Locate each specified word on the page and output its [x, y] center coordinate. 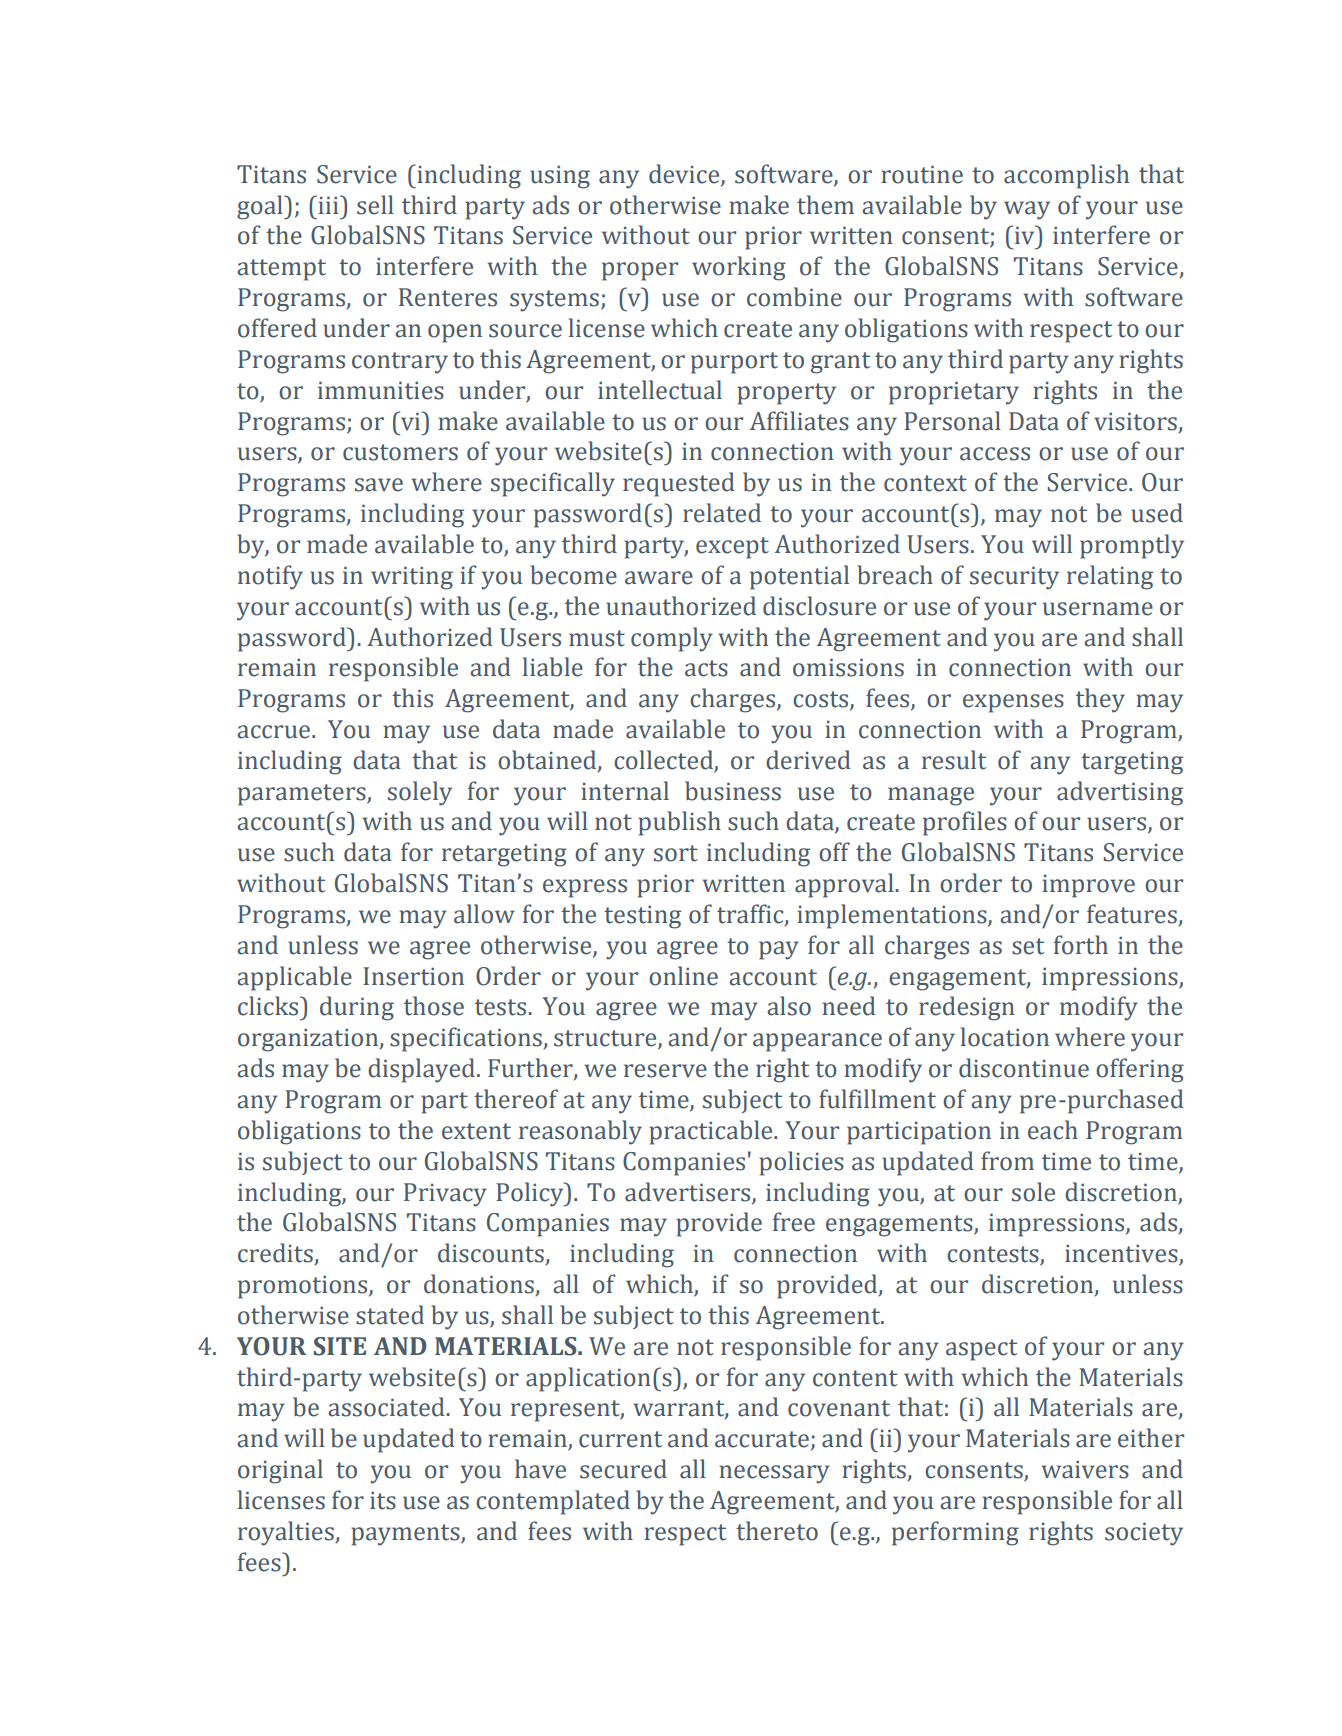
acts [706, 668]
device [685, 175]
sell [375, 205]
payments [406, 1535]
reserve [665, 1071]
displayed [421, 1070]
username [1098, 609]
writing [412, 578]
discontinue [1024, 1068]
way [1027, 210]
